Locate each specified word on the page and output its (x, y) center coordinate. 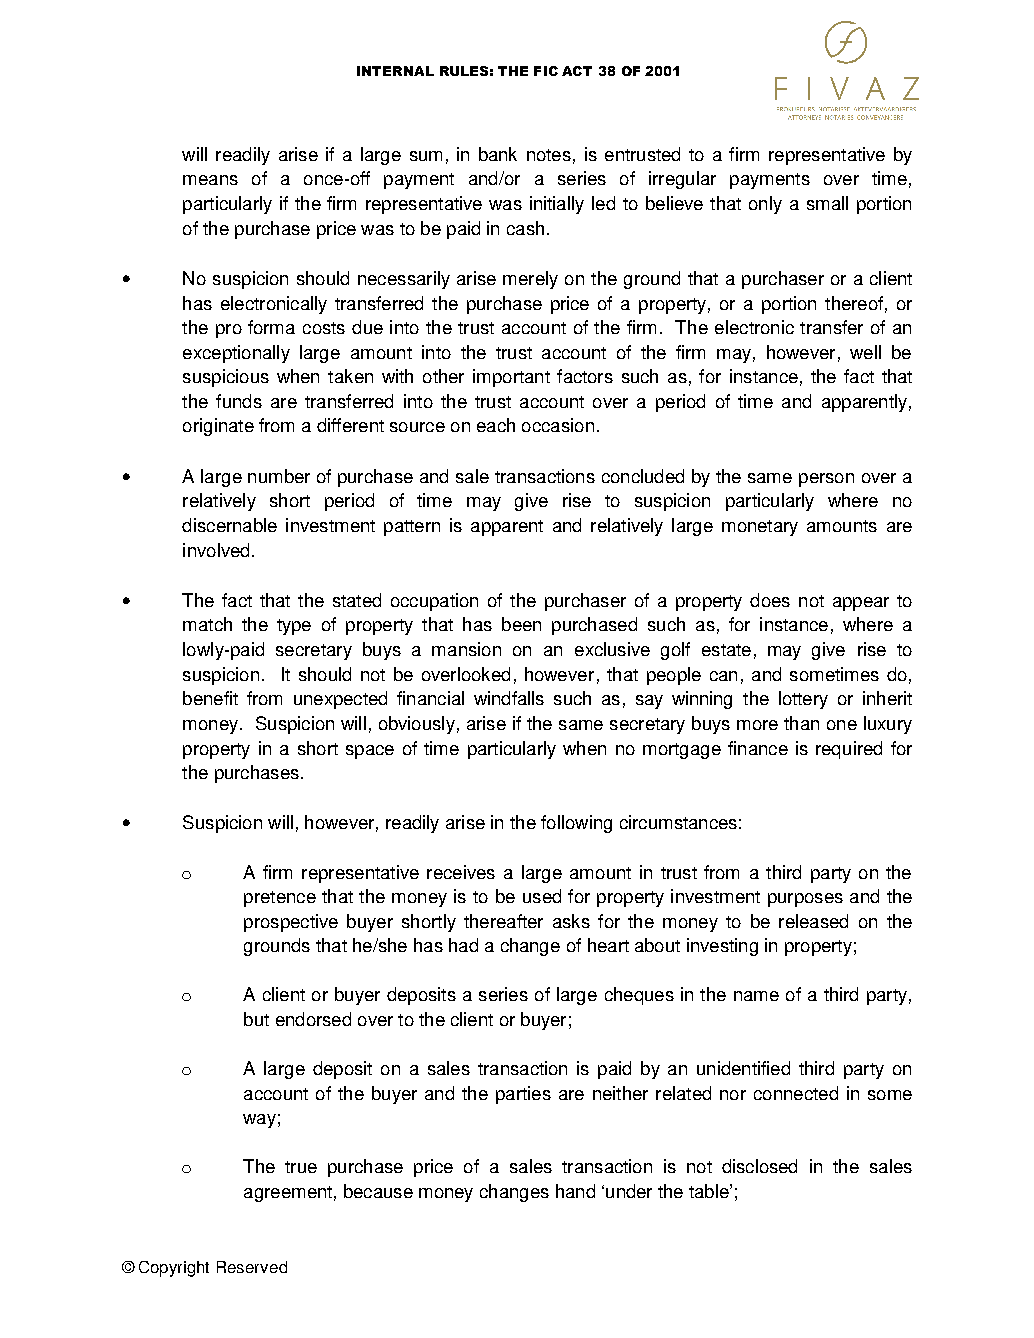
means (210, 180)
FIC (546, 71)
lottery (803, 700)
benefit (210, 698)
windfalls (509, 698)
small (827, 203)
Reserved (252, 1267)
